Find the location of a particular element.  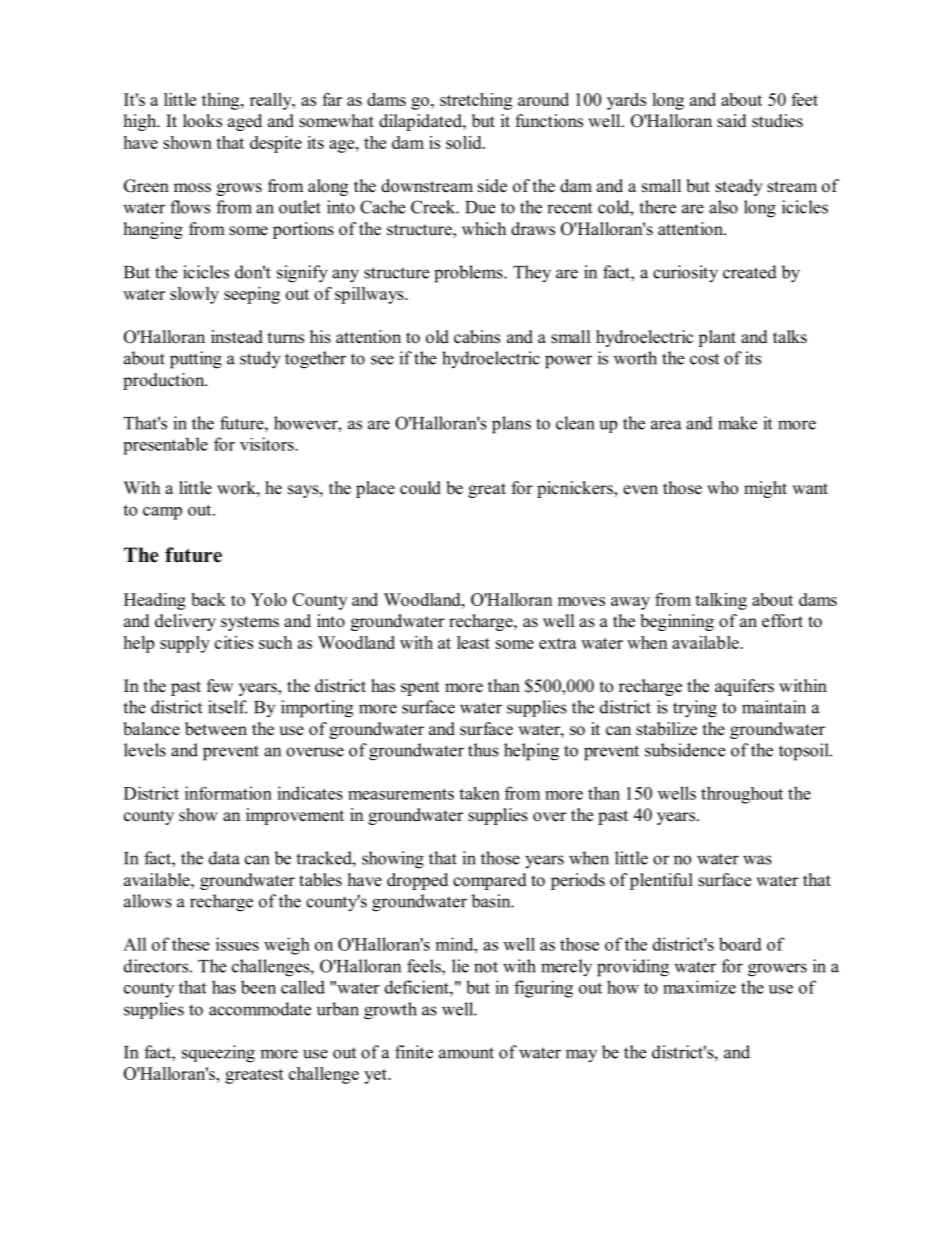

solid is located at coordinates (465, 142).
